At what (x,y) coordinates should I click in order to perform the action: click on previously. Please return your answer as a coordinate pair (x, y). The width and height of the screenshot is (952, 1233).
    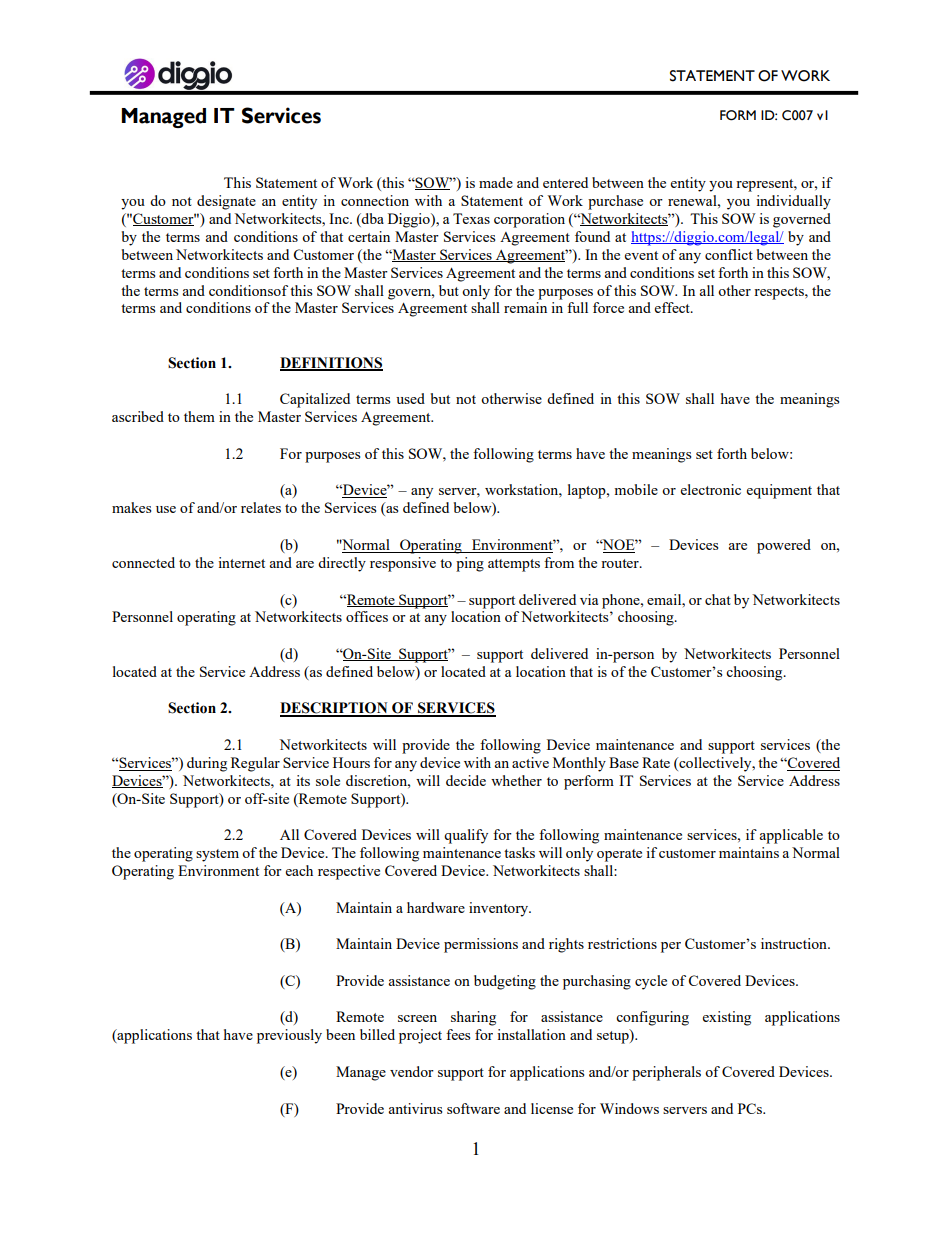
    Looking at the image, I should click on (289, 1036).
